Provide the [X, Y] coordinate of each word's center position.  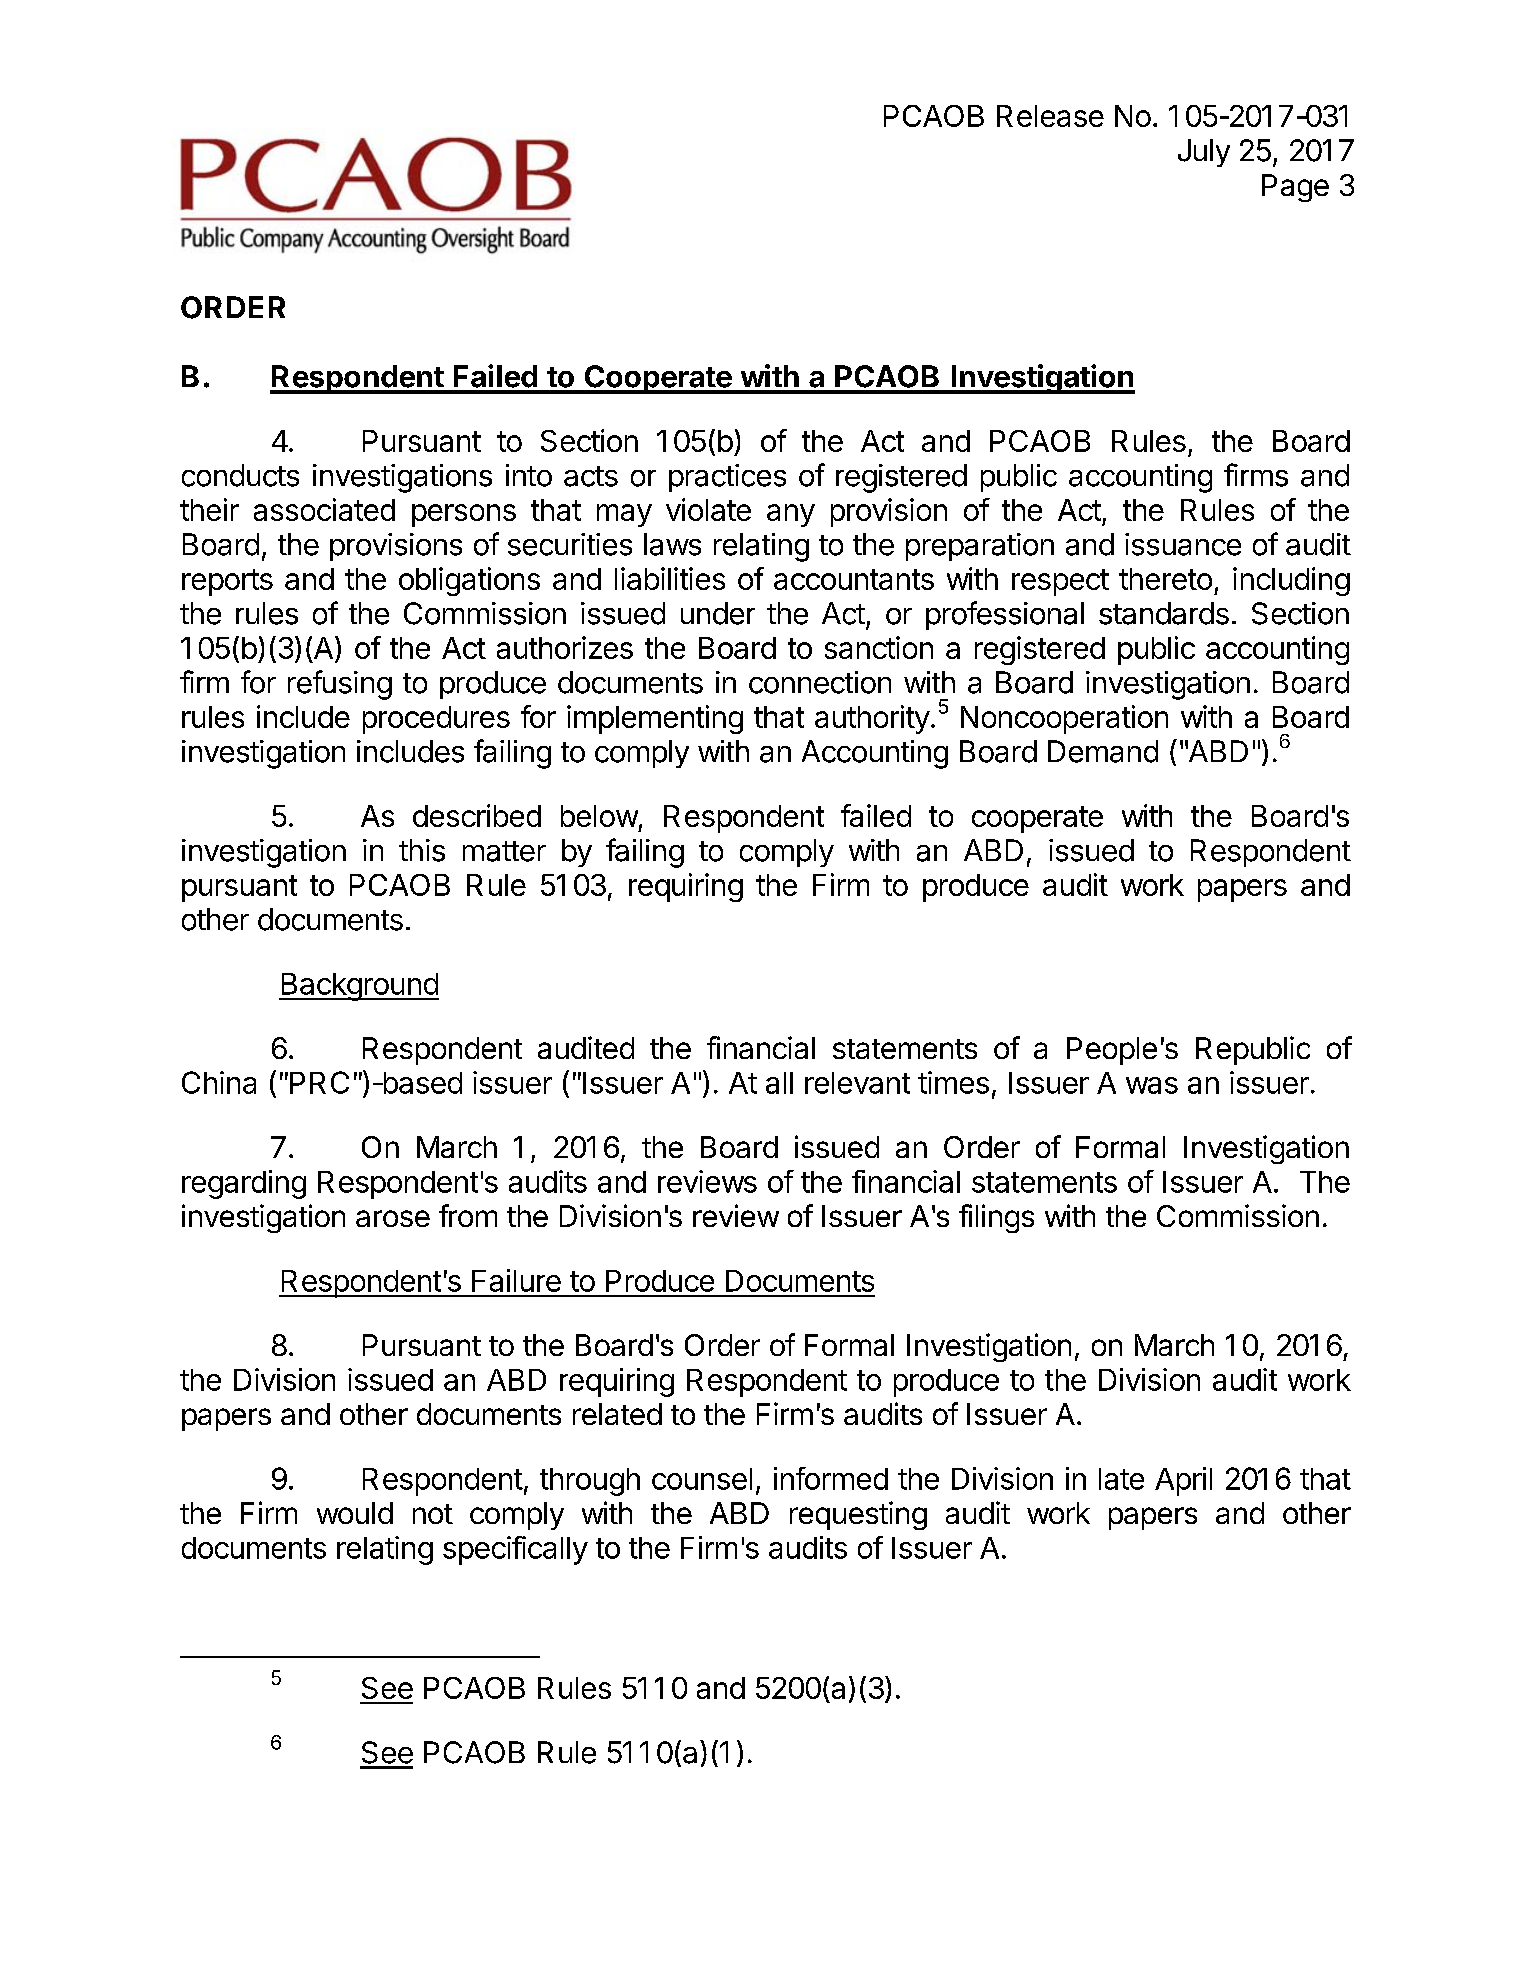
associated [324, 509]
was [1152, 1085]
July [1204, 153]
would [355, 1513]
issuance [1183, 544]
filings [996, 1218]
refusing [340, 685]
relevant [857, 1083]
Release [1050, 116]
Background [359, 987]
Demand [1103, 751]
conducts [240, 475]
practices [727, 478]
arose [393, 1218]
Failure [516, 1280]
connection [820, 682]
